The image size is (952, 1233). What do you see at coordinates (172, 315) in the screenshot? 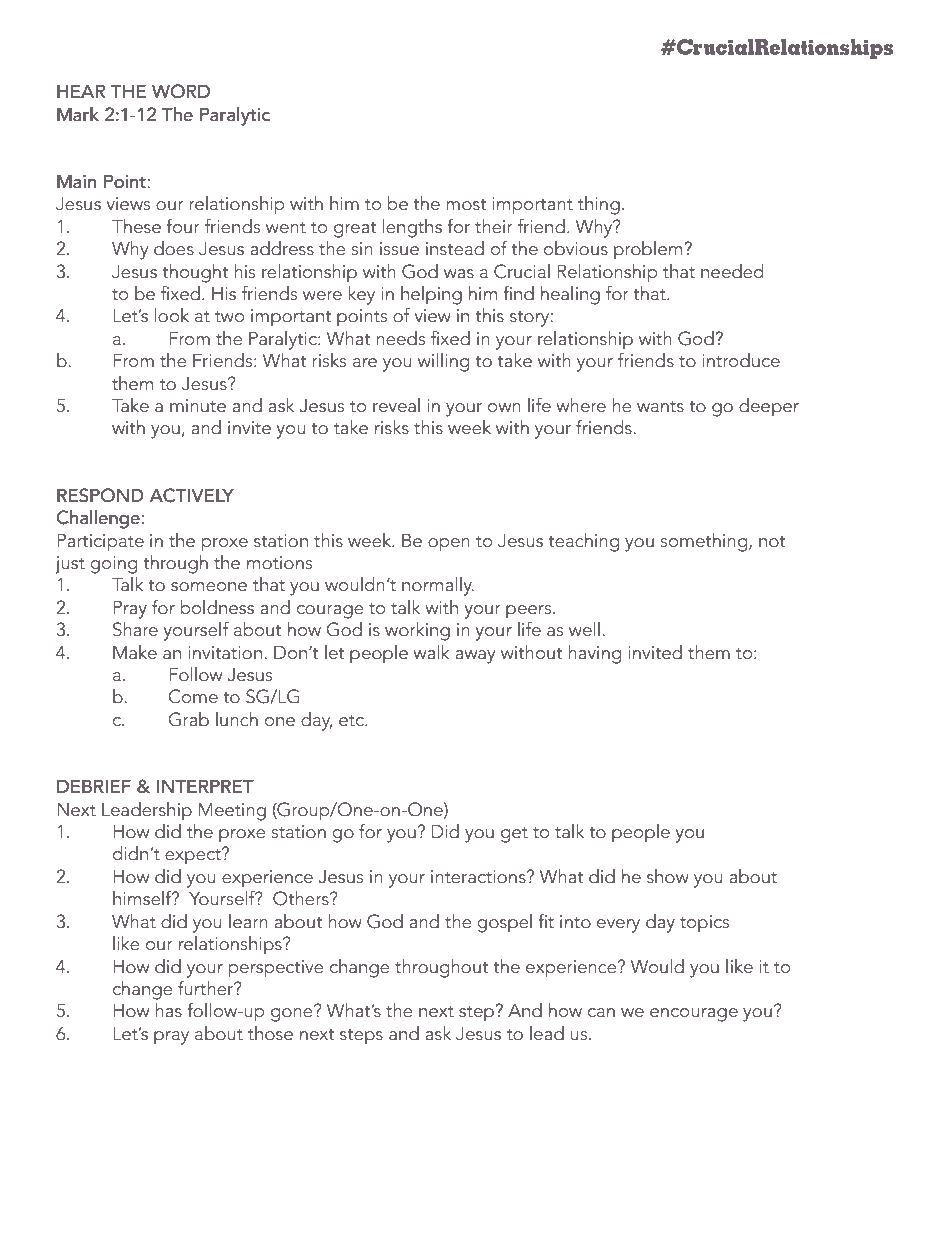
I see `look` at bounding box center [172, 315].
